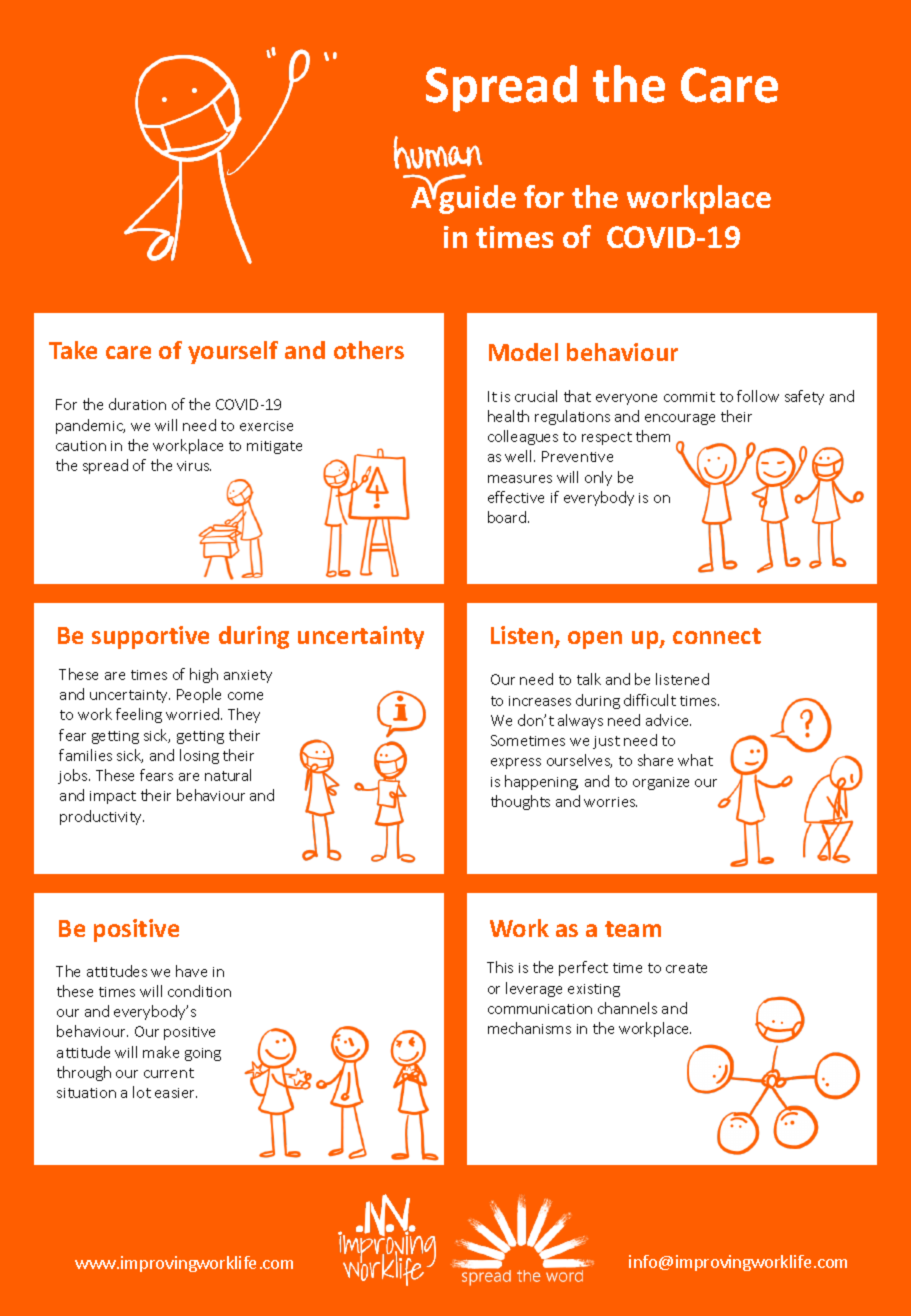  What do you see at coordinates (540, 701) in the document?
I see `increases` at bounding box center [540, 701].
